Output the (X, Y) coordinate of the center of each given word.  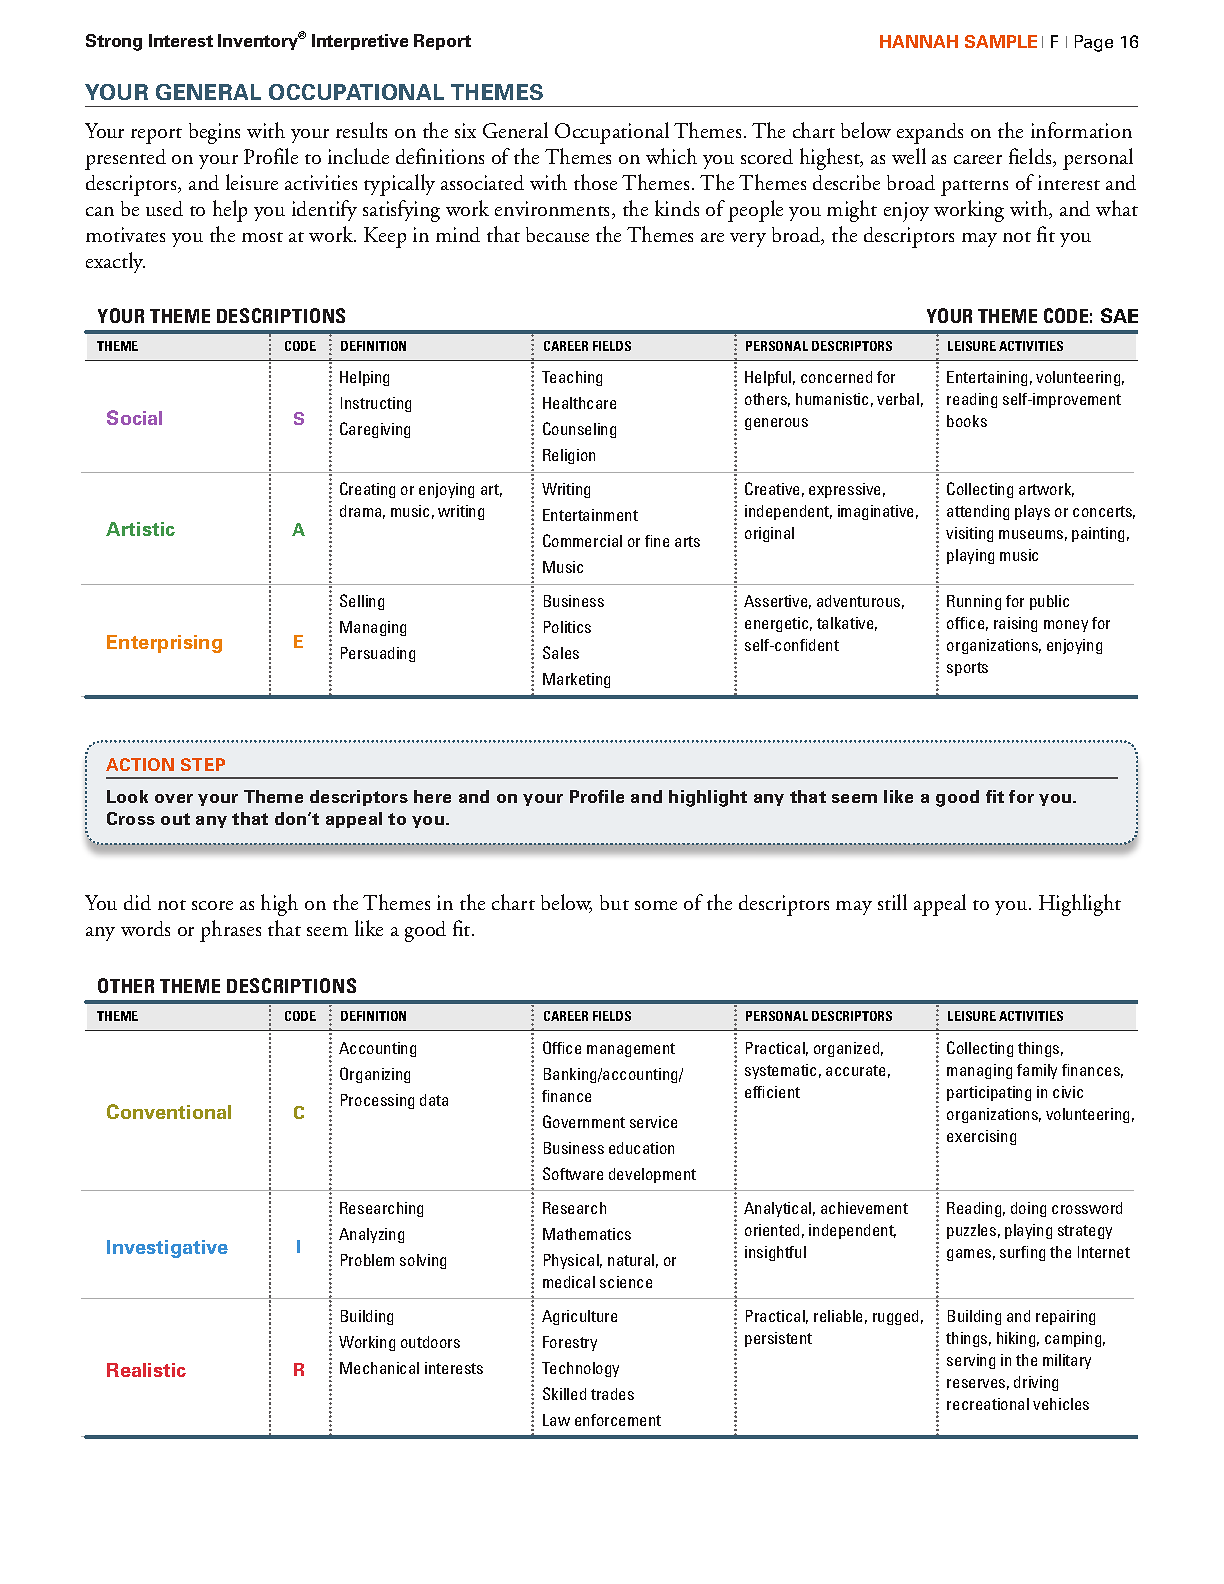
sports (967, 669)
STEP (203, 764)
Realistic (146, 1370)
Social (134, 417)
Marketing (576, 680)
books (967, 421)
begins (214, 133)
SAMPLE (1001, 41)
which (671, 156)
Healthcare (579, 403)
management (631, 1050)
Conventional (169, 1111)
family (1037, 1071)
